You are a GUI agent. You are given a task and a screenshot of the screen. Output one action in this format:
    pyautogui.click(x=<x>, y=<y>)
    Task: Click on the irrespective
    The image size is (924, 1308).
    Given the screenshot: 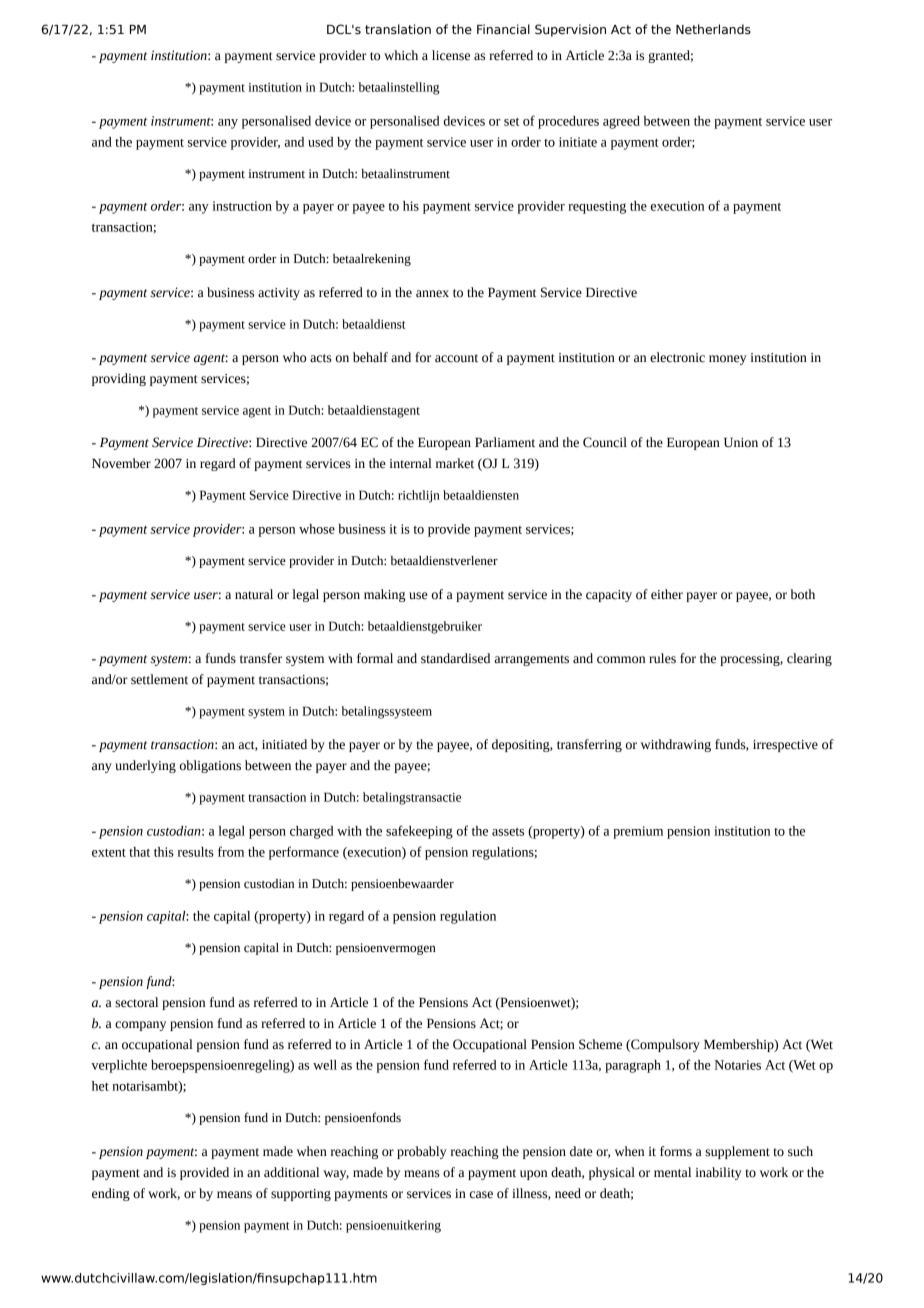 What is the action you would take?
    pyautogui.click(x=785, y=746)
